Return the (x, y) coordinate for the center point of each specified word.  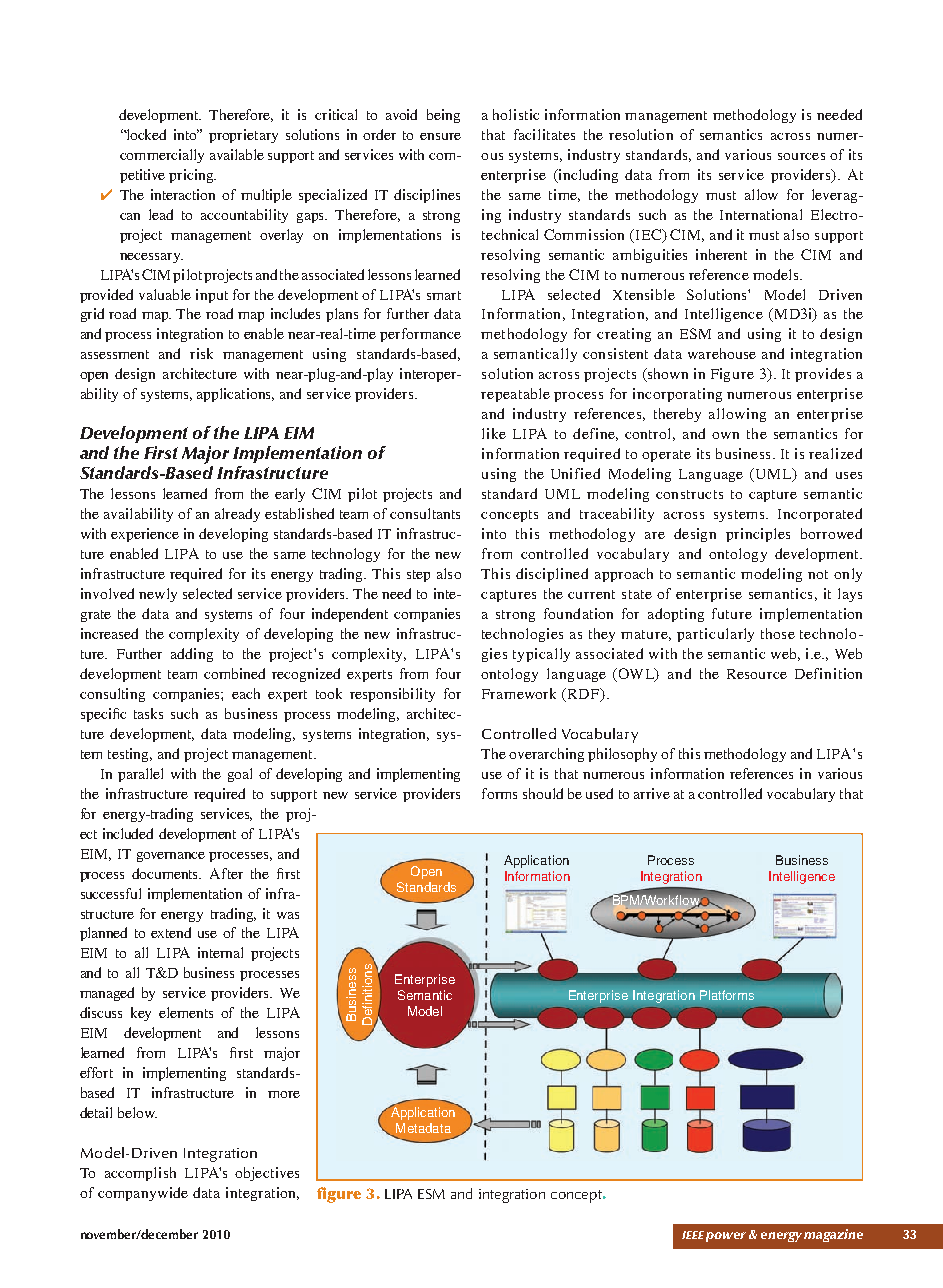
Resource (757, 674)
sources (801, 156)
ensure (440, 136)
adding (192, 655)
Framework (519, 693)
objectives (267, 1174)
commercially (162, 156)
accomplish (140, 1174)
